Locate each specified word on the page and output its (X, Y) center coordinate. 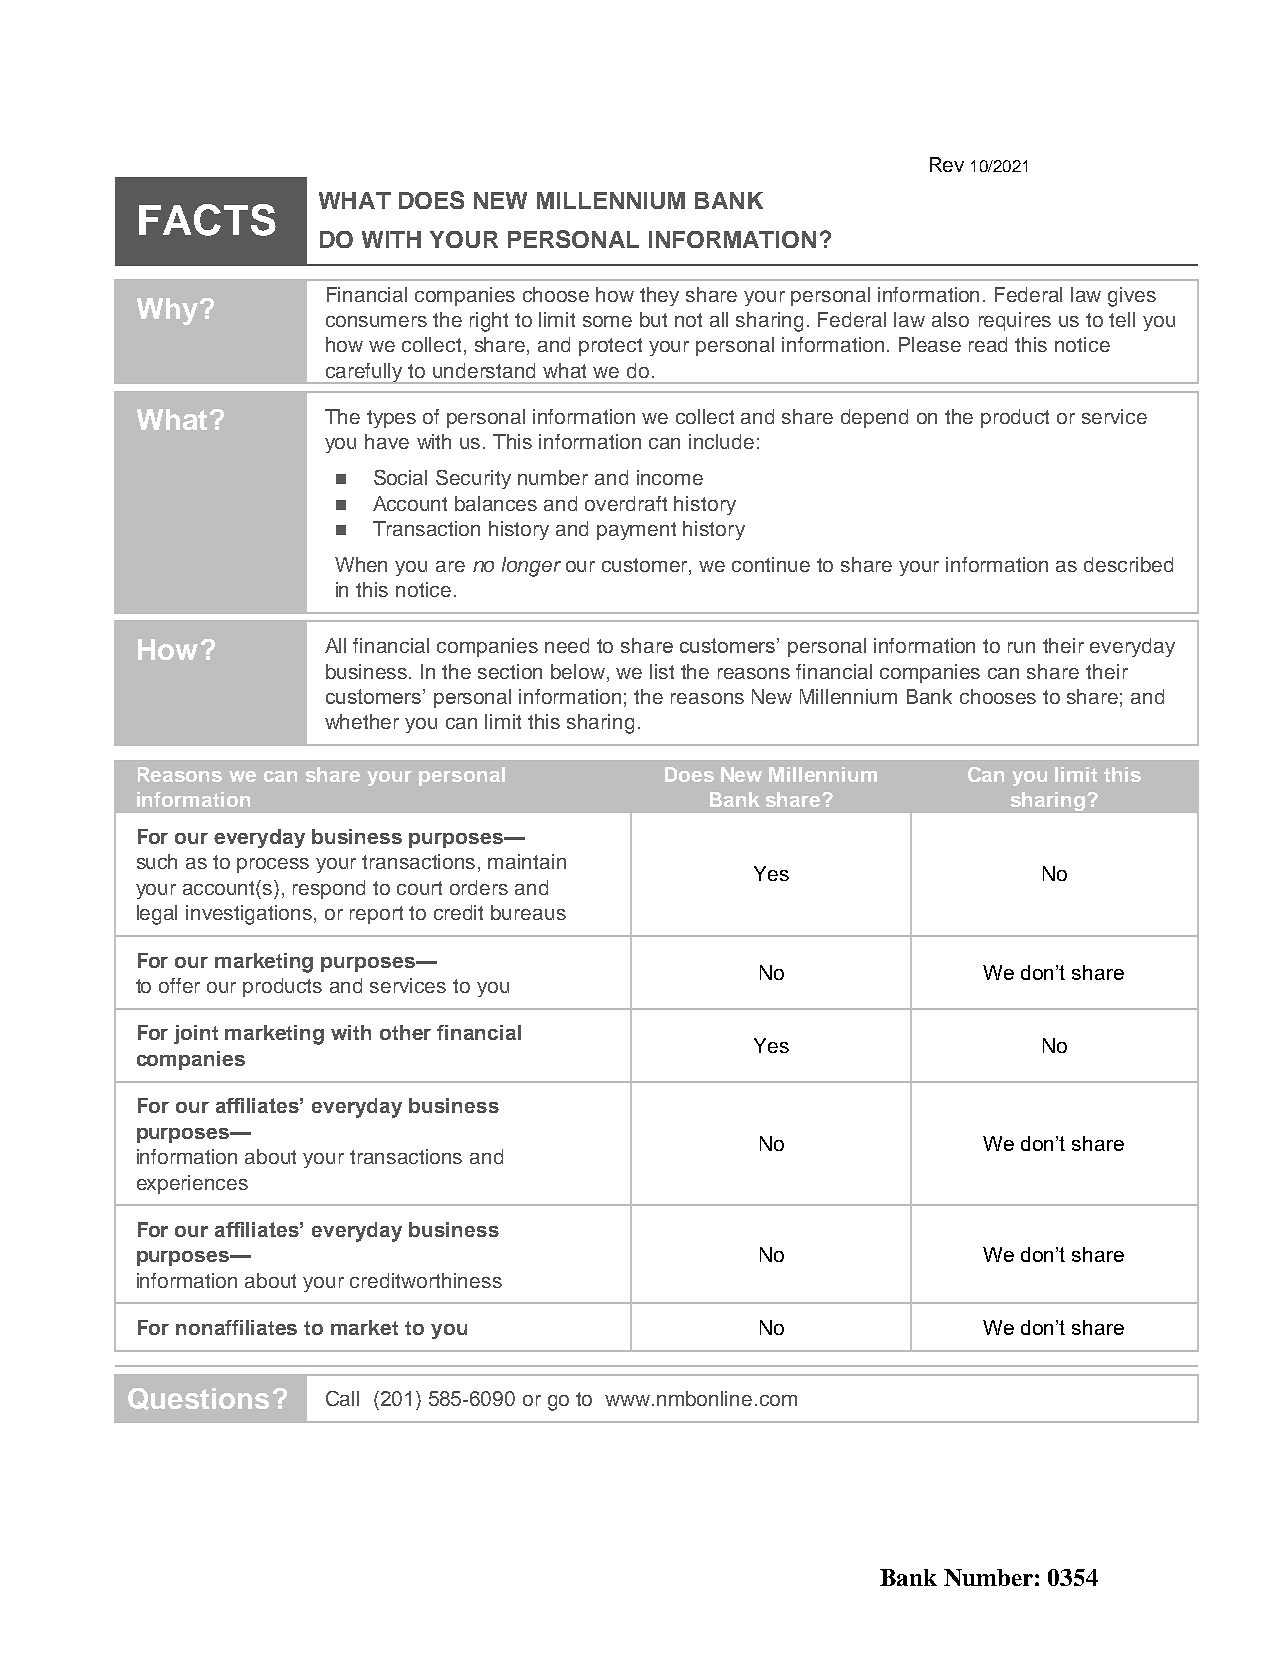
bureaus (528, 912)
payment (636, 531)
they (659, 296)
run (1021, 647)
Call (342, 1398)
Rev (947, 164)
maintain (527, 861)
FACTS (207, 220)
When (361, 564)
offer (179, 985)
